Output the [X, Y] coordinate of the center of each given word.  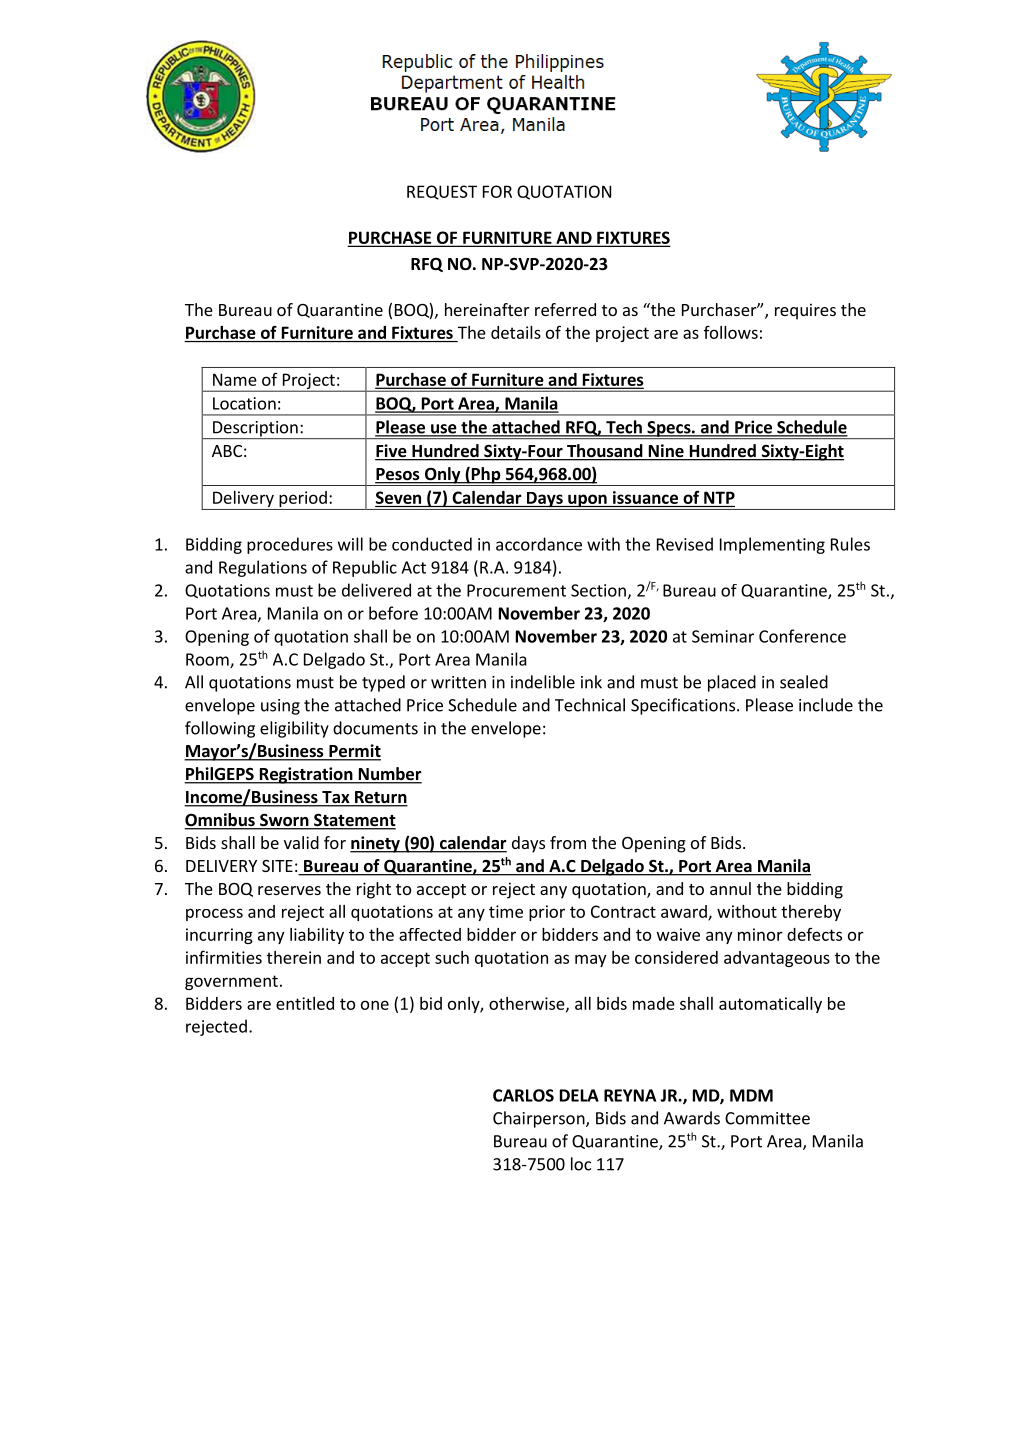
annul [730, 888]
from [568, 842]
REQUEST [442, 192]
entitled [305, 1003]
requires [805, 311]
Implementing [772, 545]
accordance [539, 544]
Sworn [284, 821]
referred [565, 309]
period [303, 500]
